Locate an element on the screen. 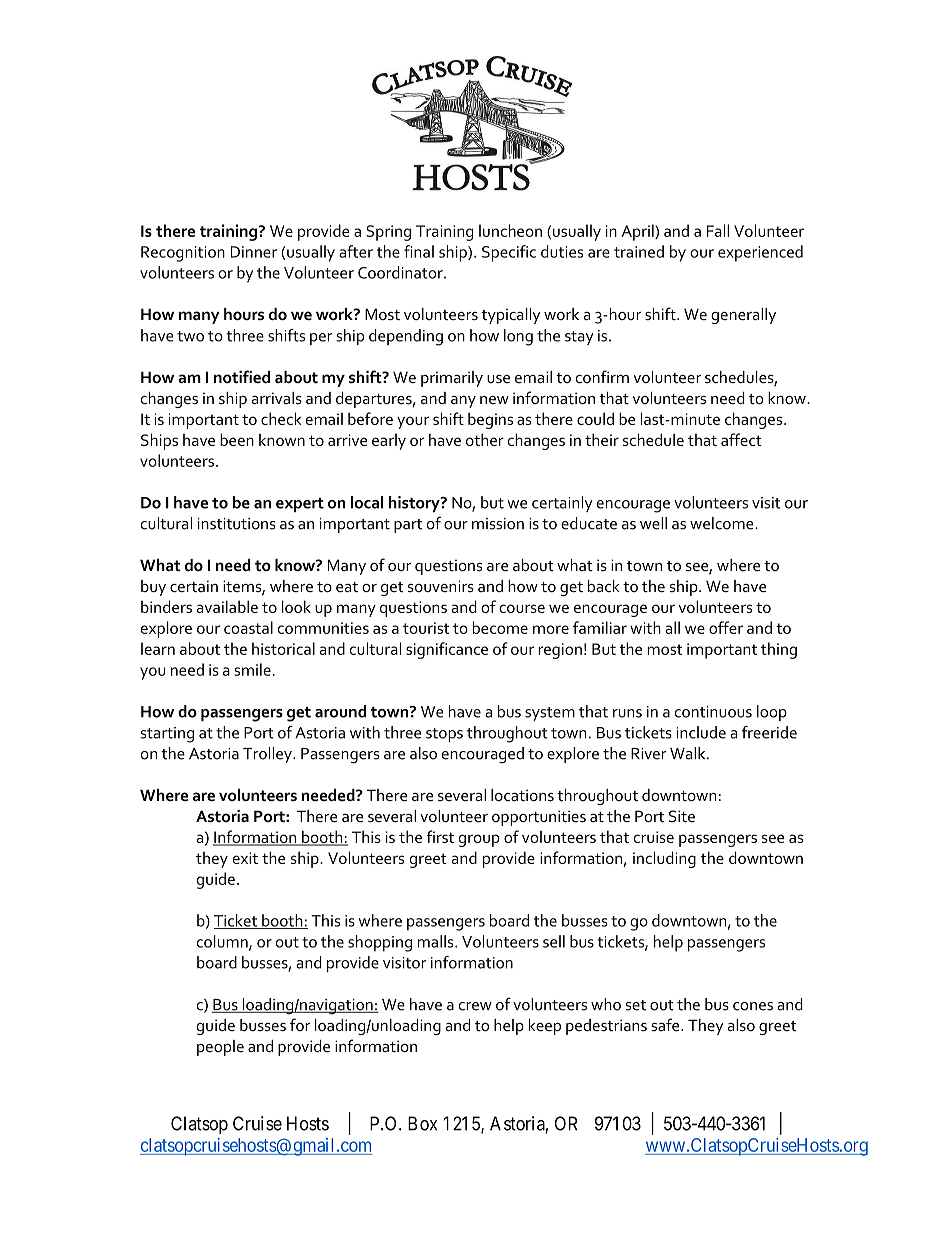 This screenshot has height=1233, width=952. Fall is located at coordinates (718, 230).
